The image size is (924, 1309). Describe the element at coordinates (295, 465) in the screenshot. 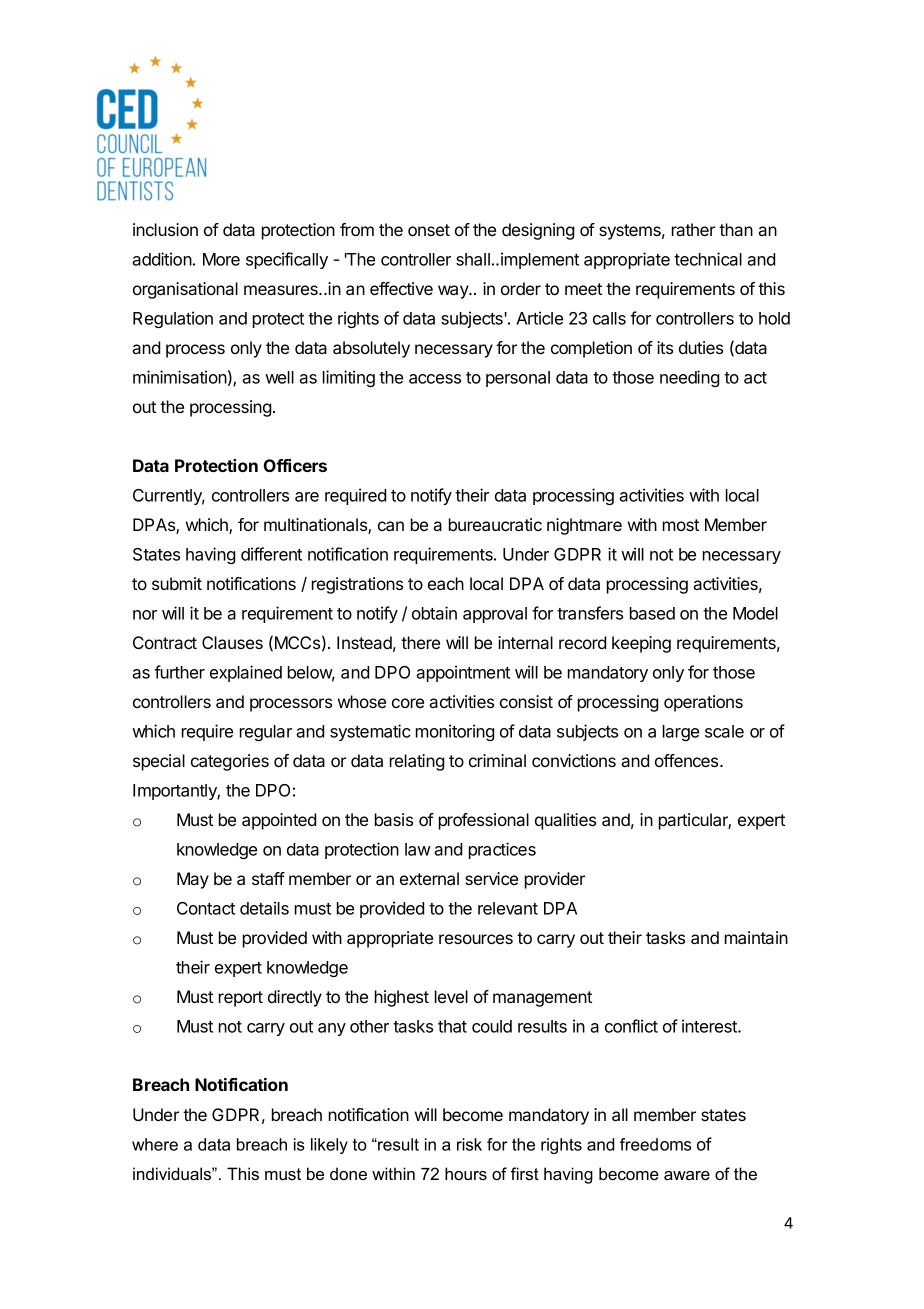

I see `Officers` at that location.
